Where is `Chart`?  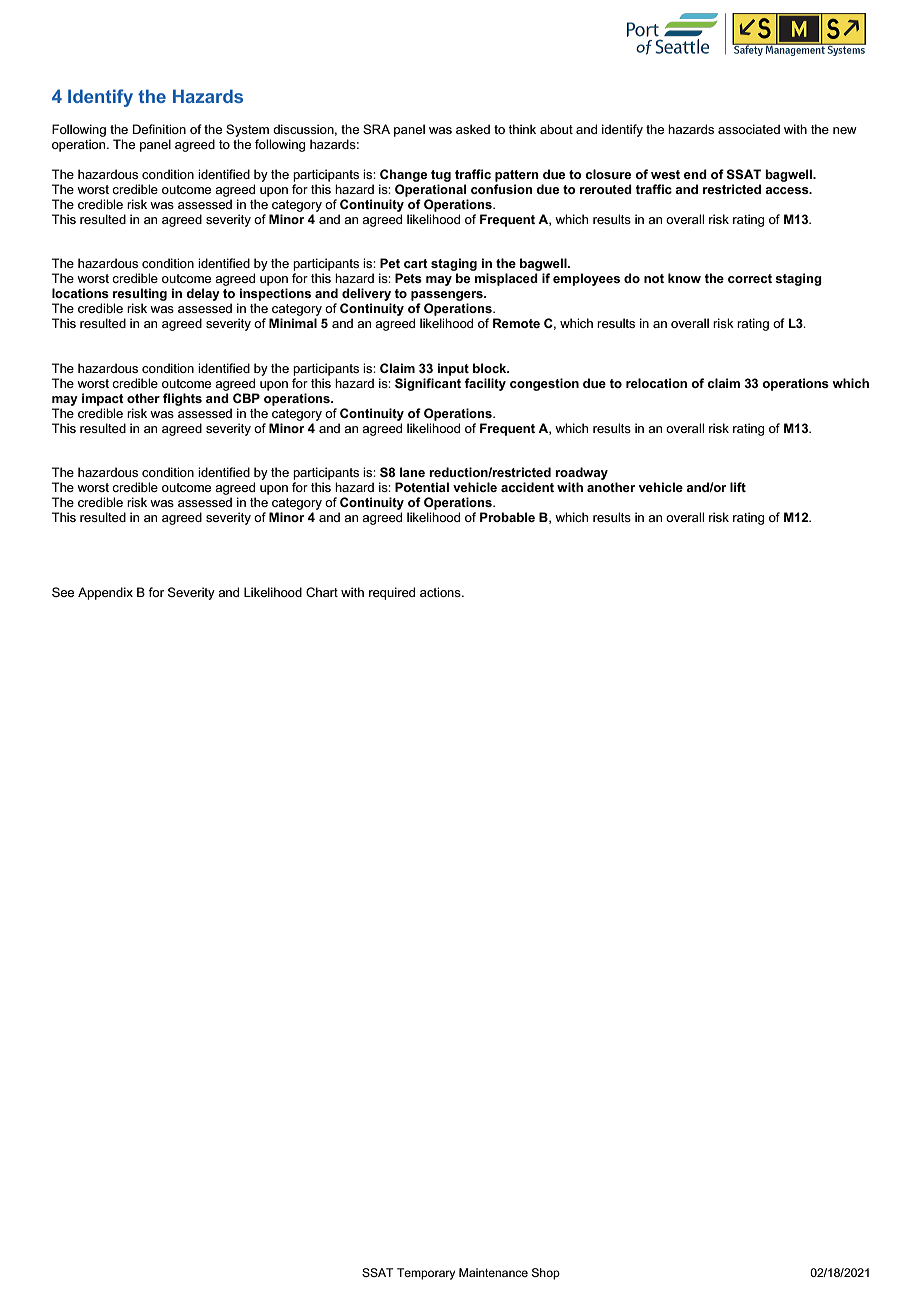
Chart is located at coordinates (322, 592).
